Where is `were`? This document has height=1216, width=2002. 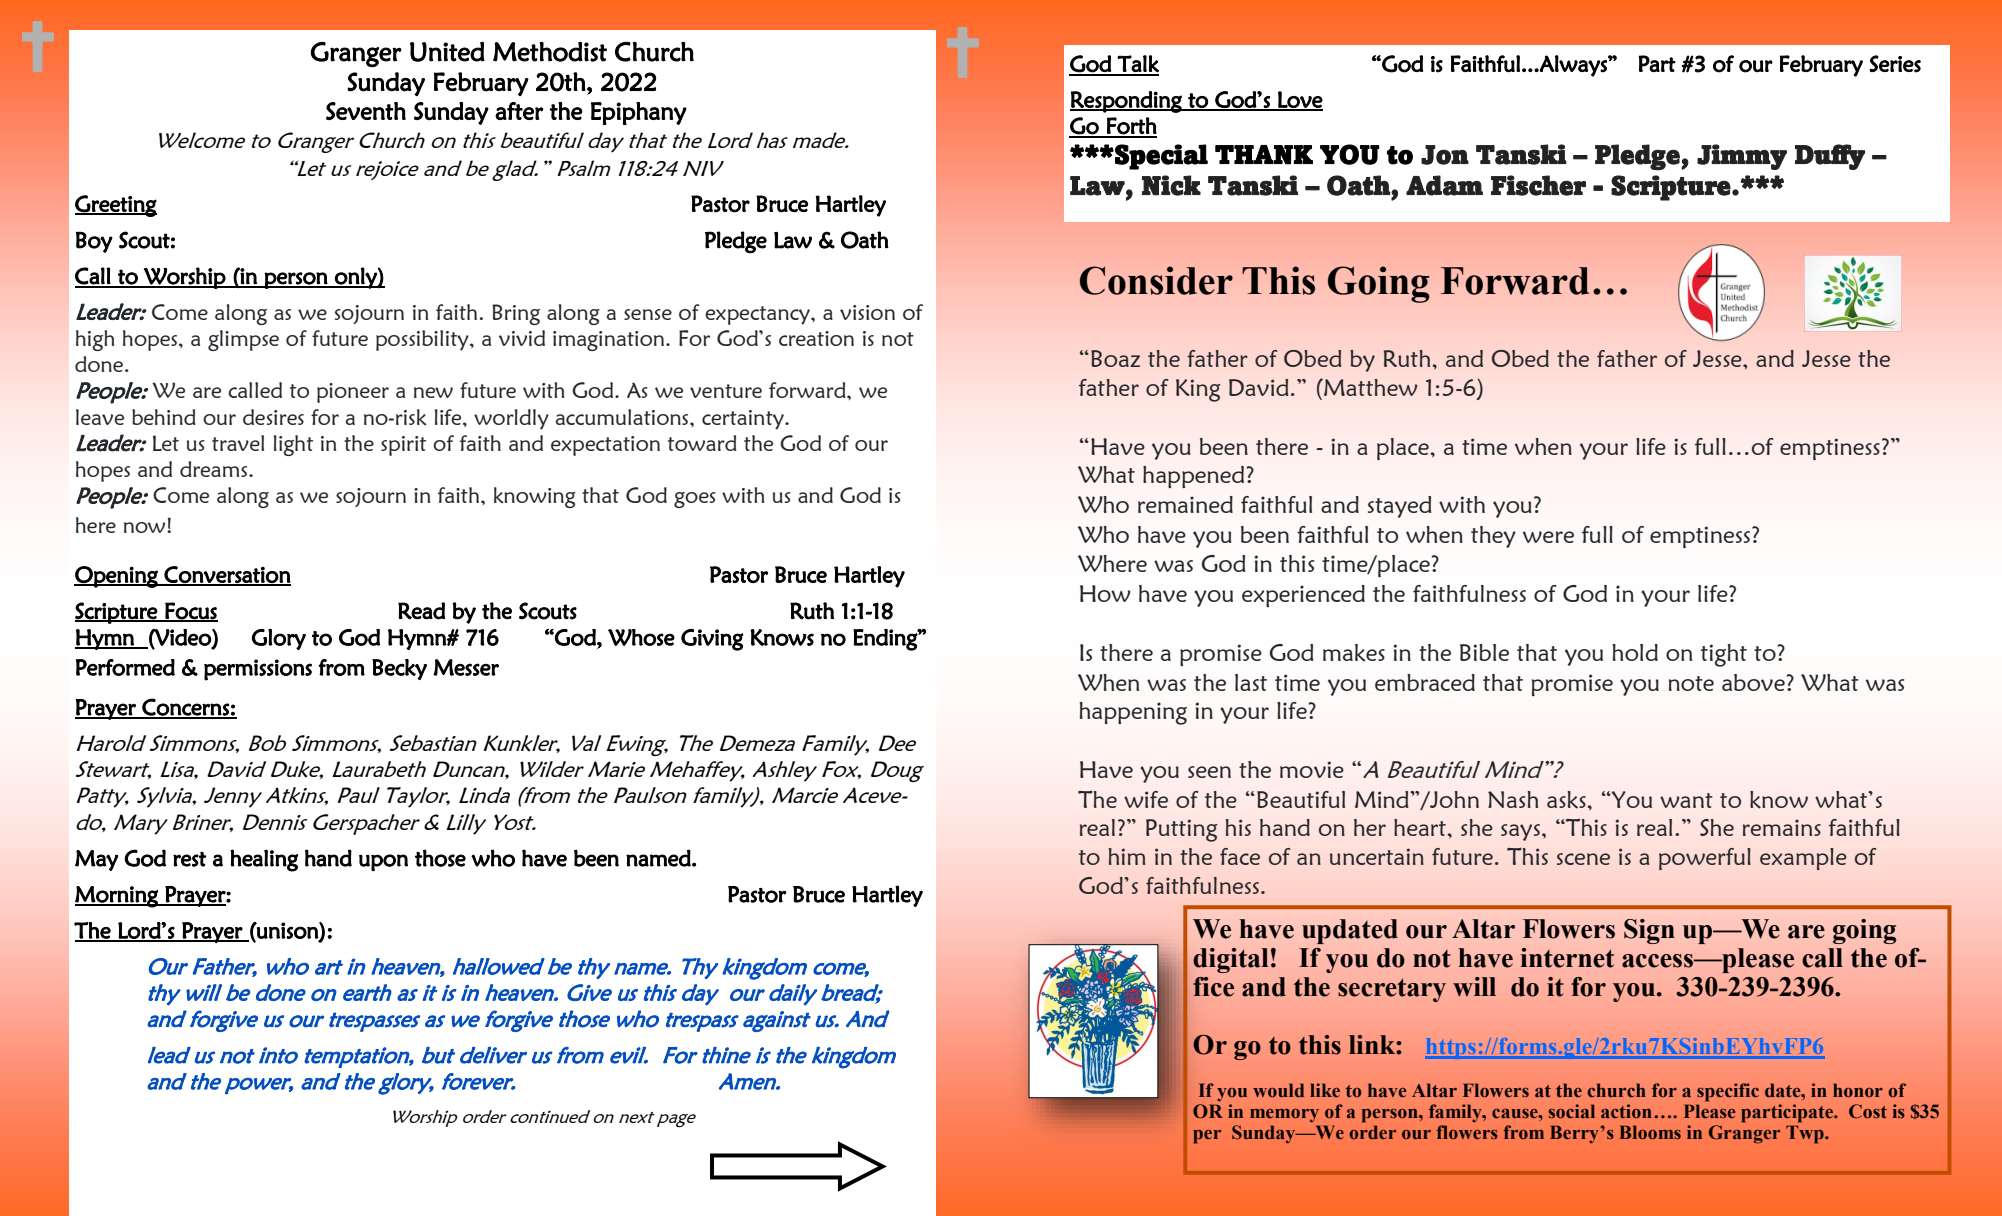 were is located at coordinates (1548, 537).
